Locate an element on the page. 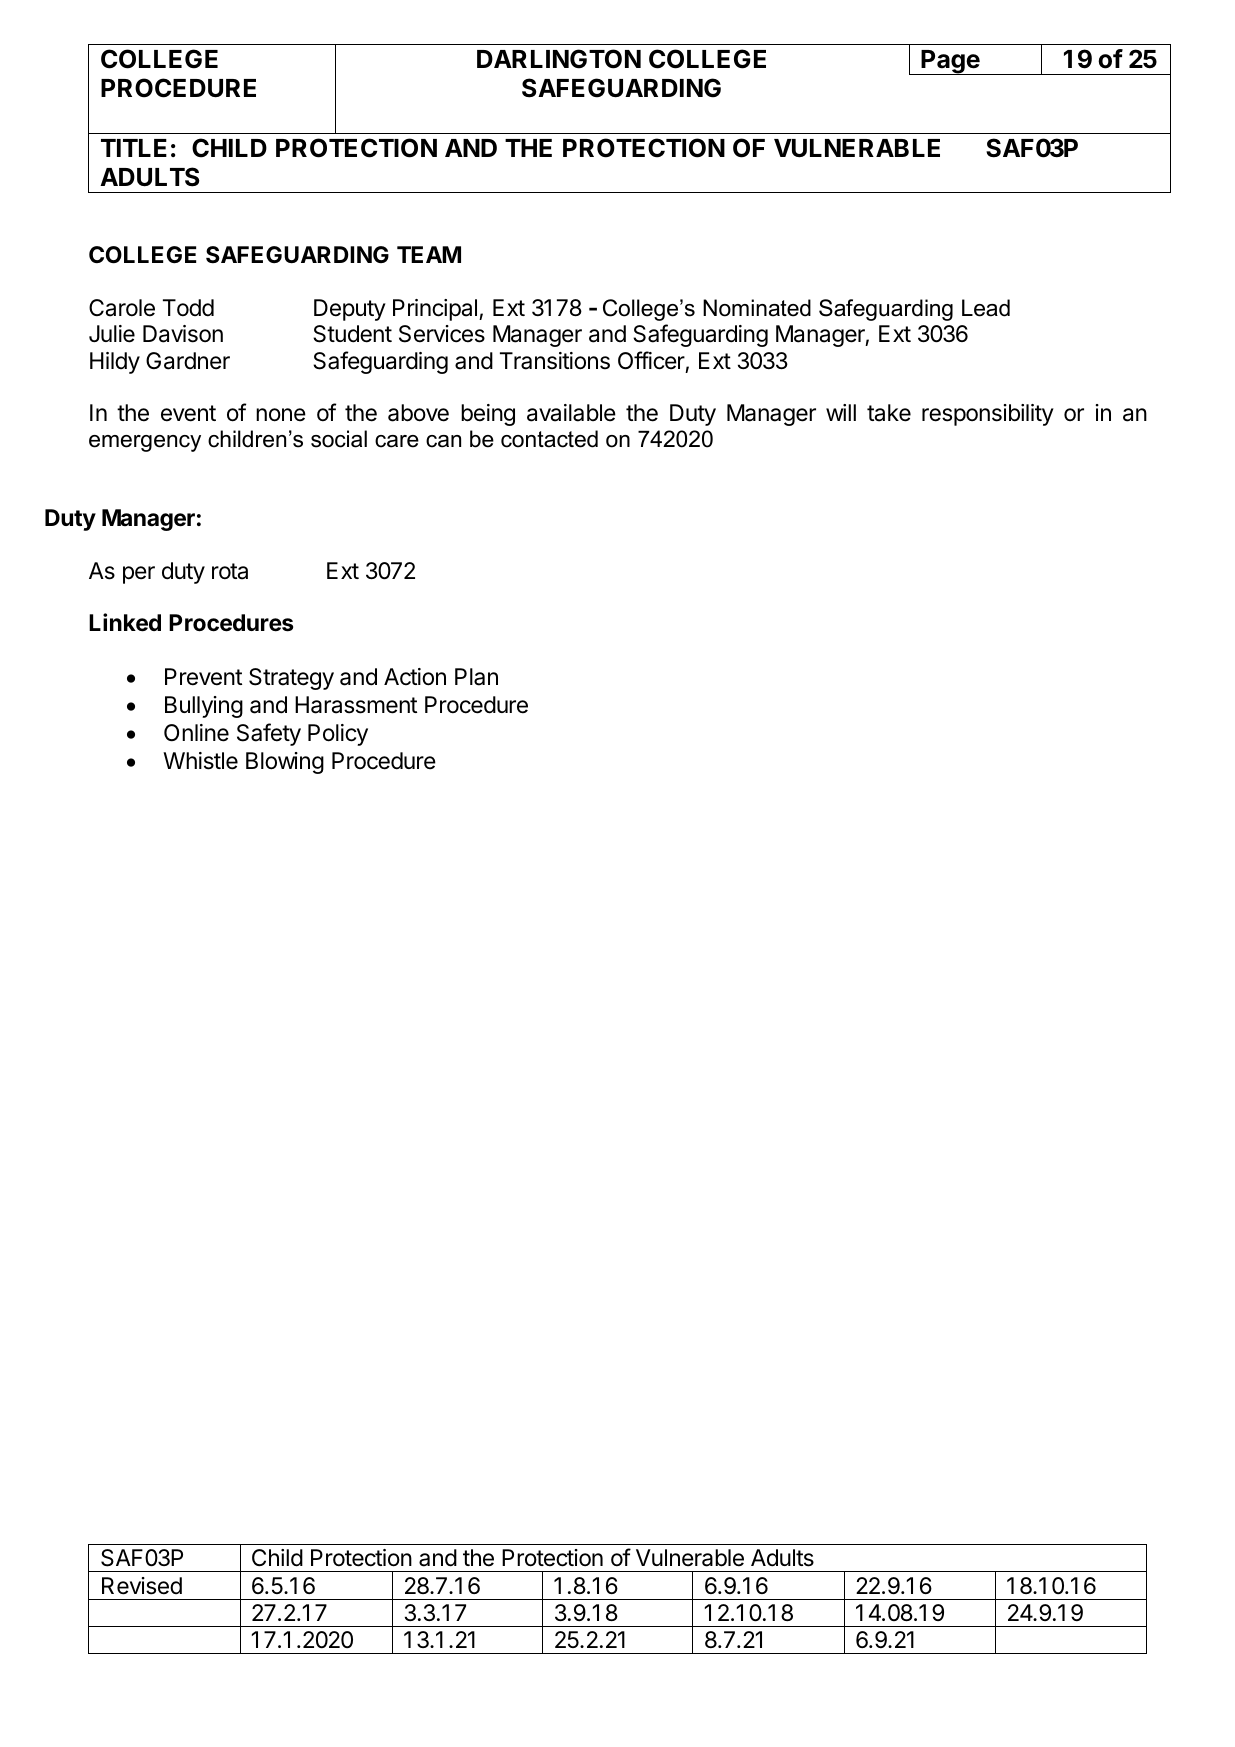 This document has width=1235, height=1747. Page is located at coordinates (950, 62).
